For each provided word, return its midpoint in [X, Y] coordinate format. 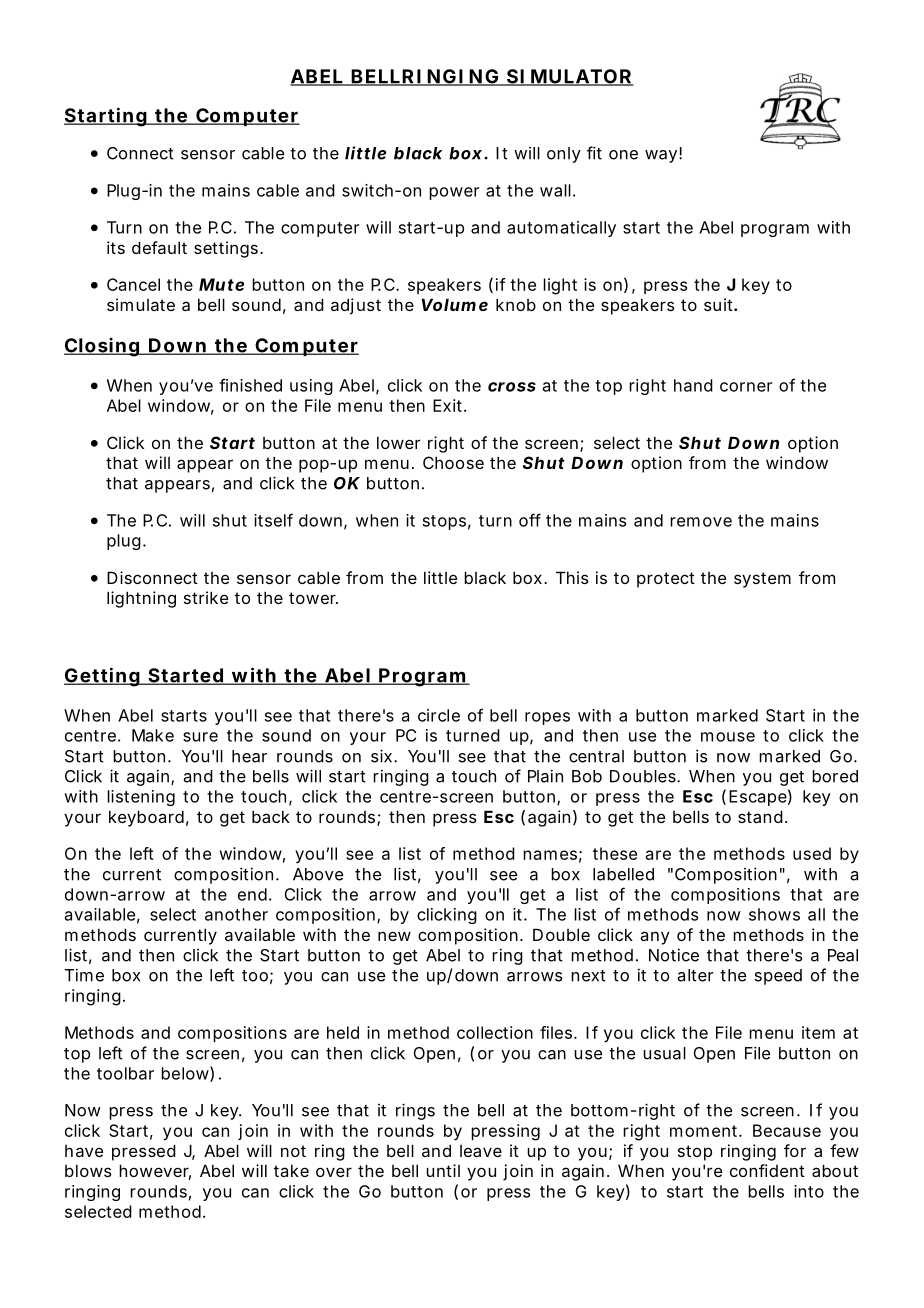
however [155, 1172]
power [454, 193]
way [661, 156]
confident [767, 1170]
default [159, 247]
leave [481, 1151]
